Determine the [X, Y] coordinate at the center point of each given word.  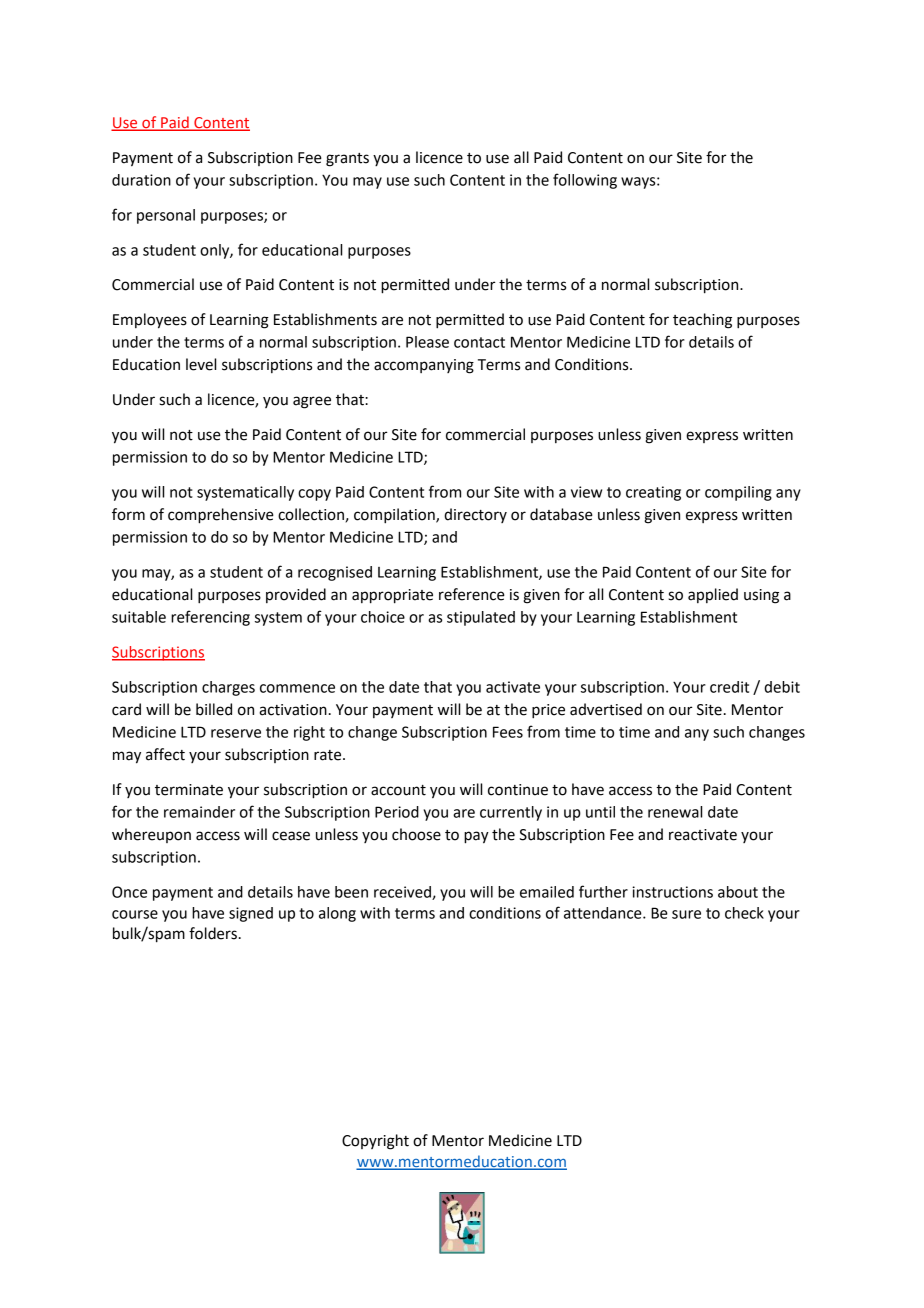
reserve [236, 733]
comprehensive [221, 516]
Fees [508, 732]
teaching [702, 321]
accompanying [424, 366]
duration [141, 180]
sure [686, 914]
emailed [547, 892]
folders [213, 933]
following [585, 181]
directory [475, 515]
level [201, 364]
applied [713, 595]
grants [347, 160]
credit [729, 687]
